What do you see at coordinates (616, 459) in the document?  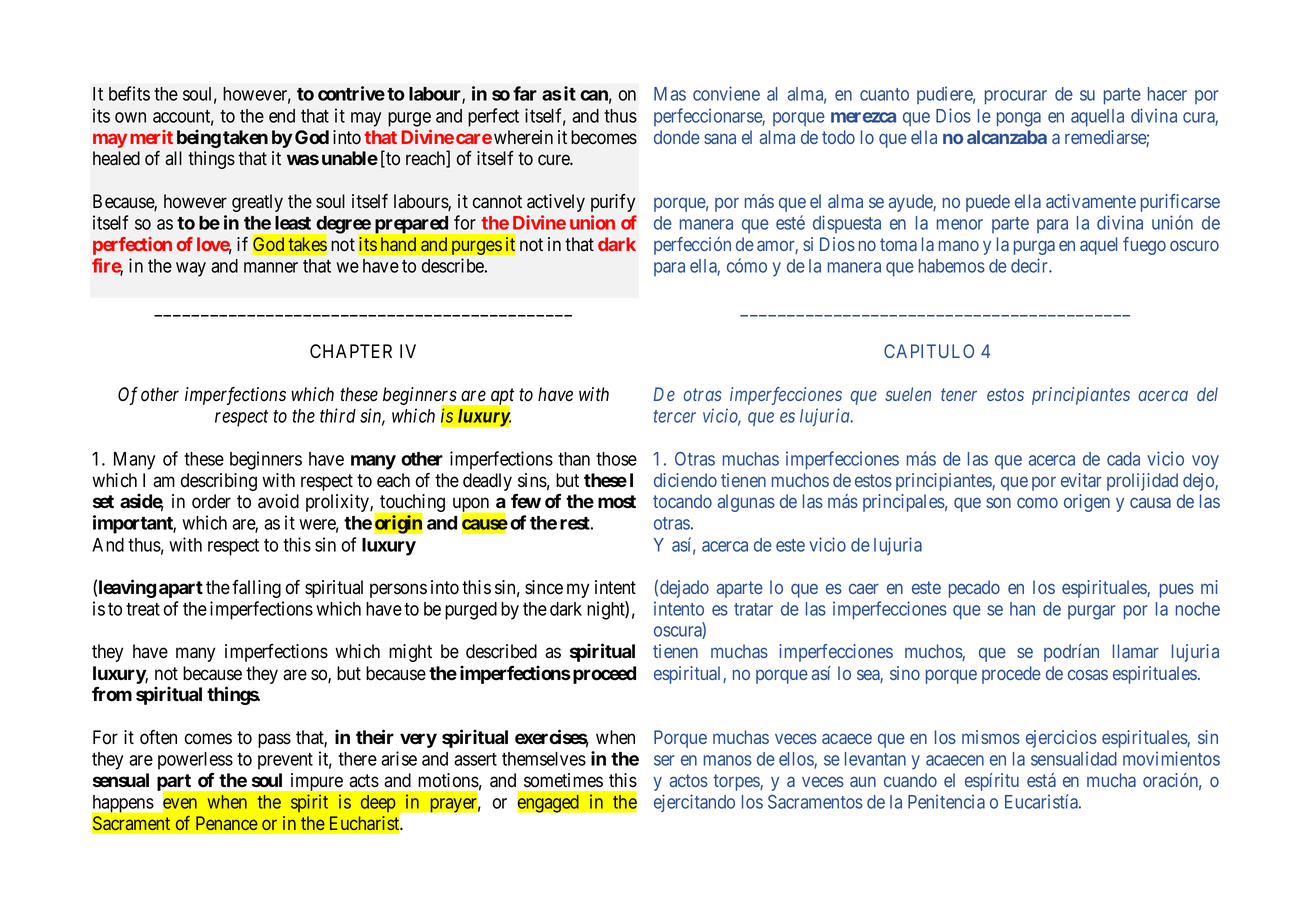 I see `those` at bounding box center [616, 459].
